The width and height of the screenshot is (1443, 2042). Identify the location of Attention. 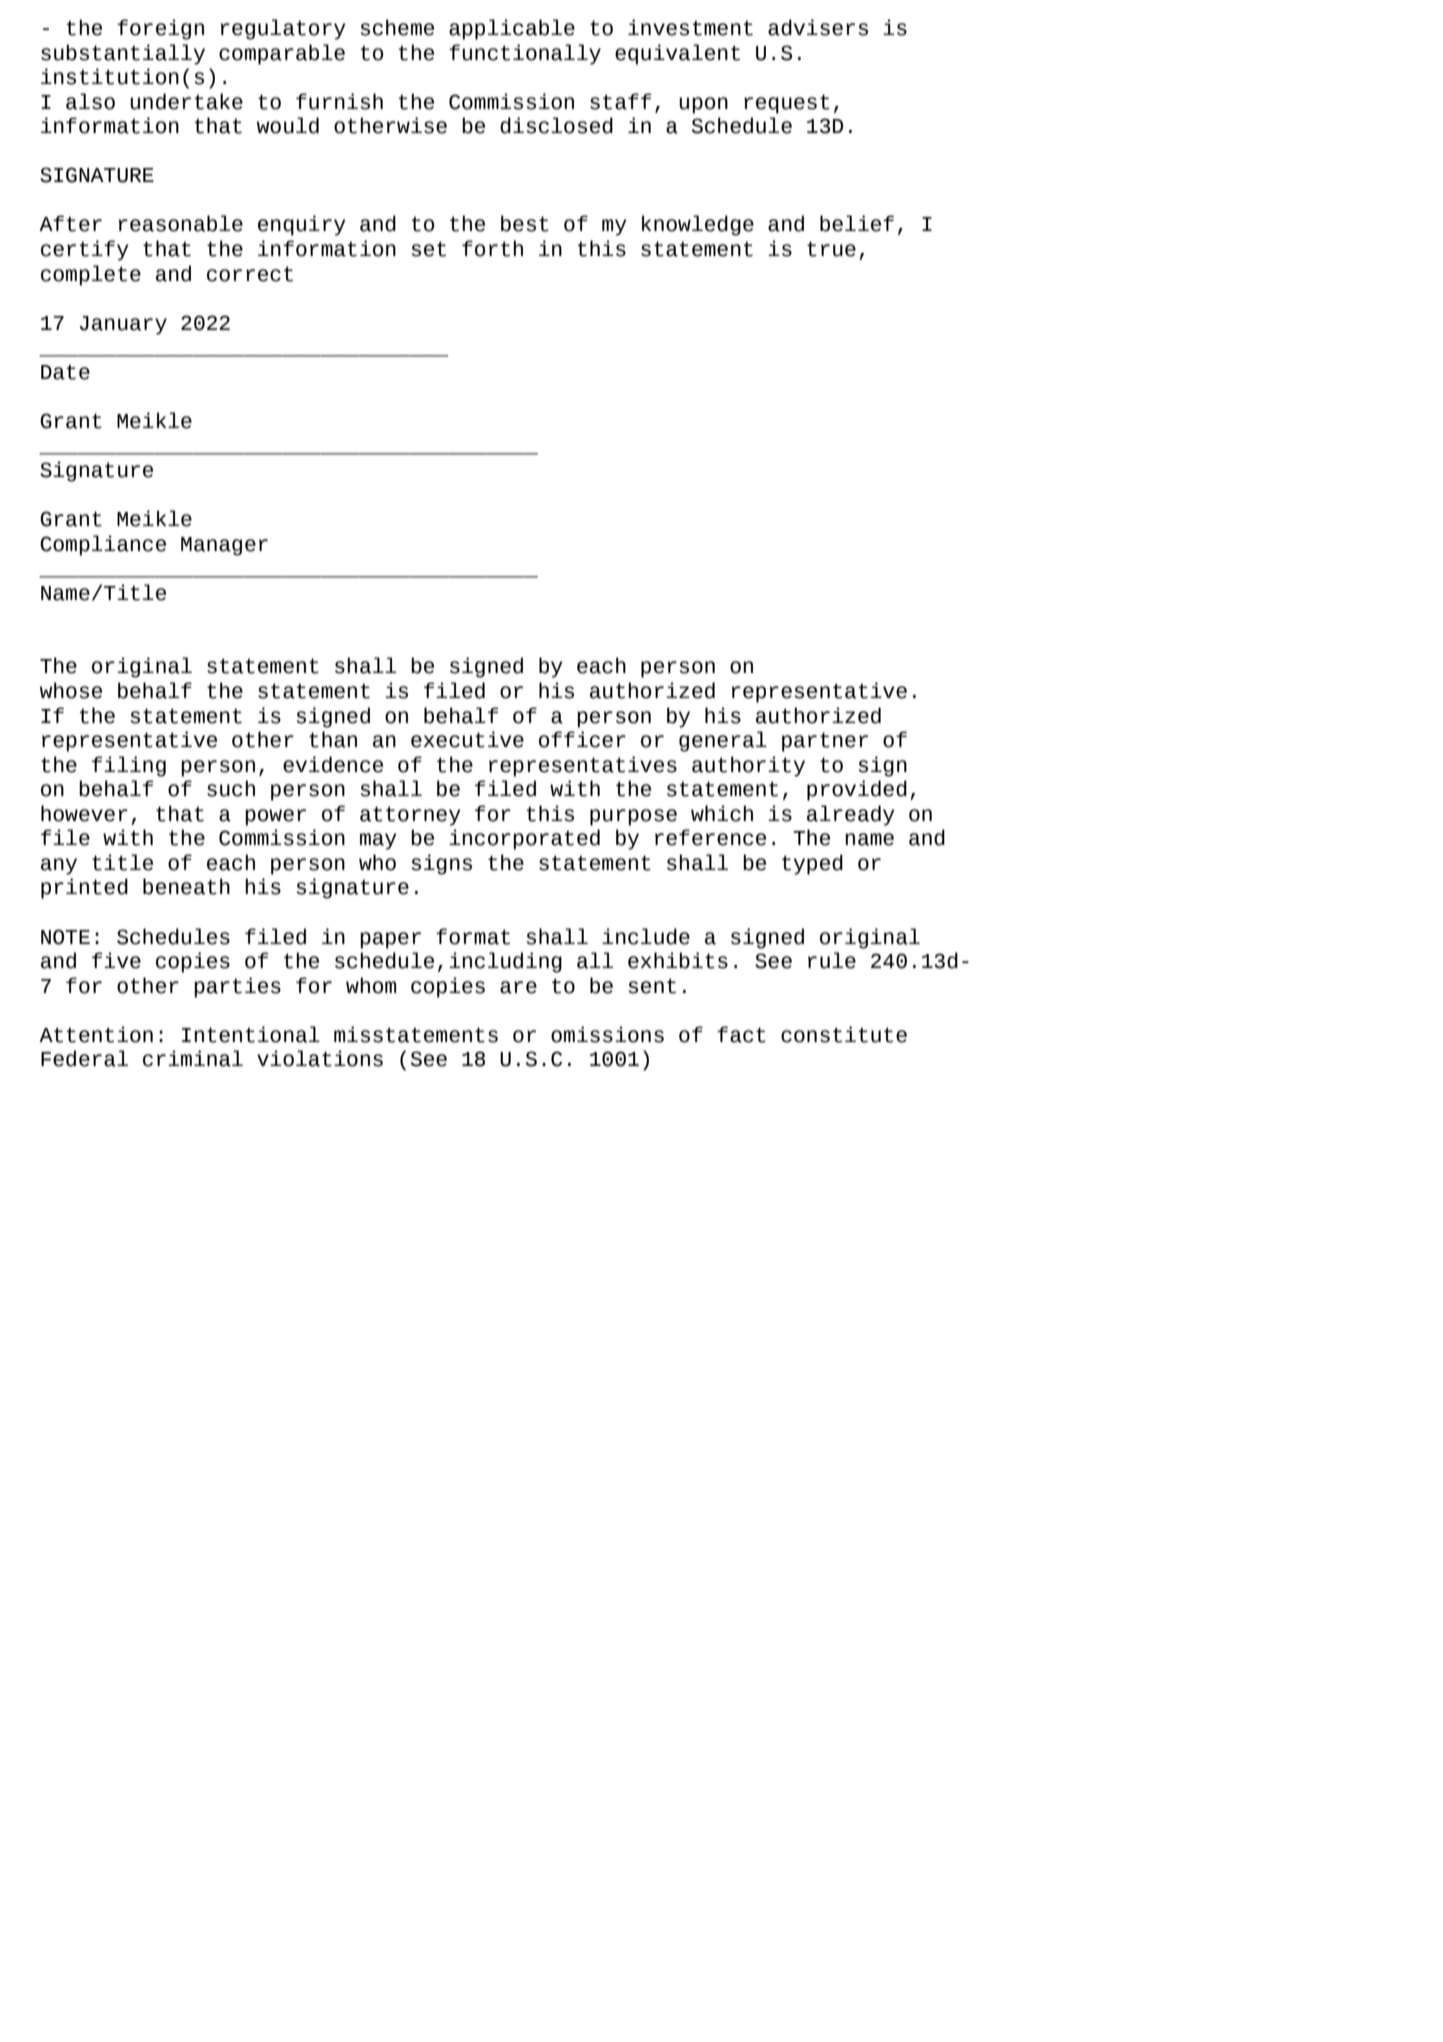
(96, 1034).
